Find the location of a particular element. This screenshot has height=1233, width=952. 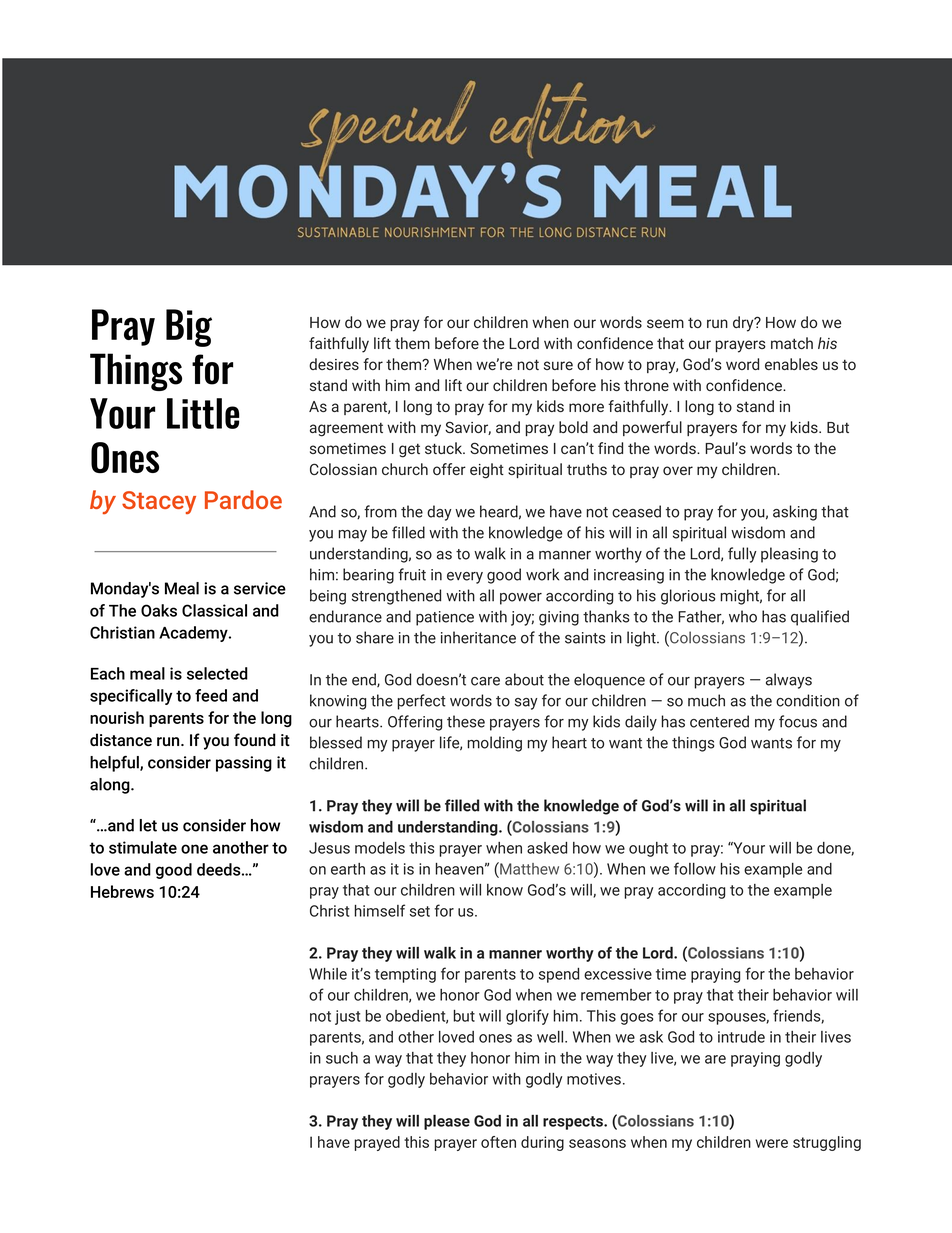

Big is located at coordinates (189, 328).
